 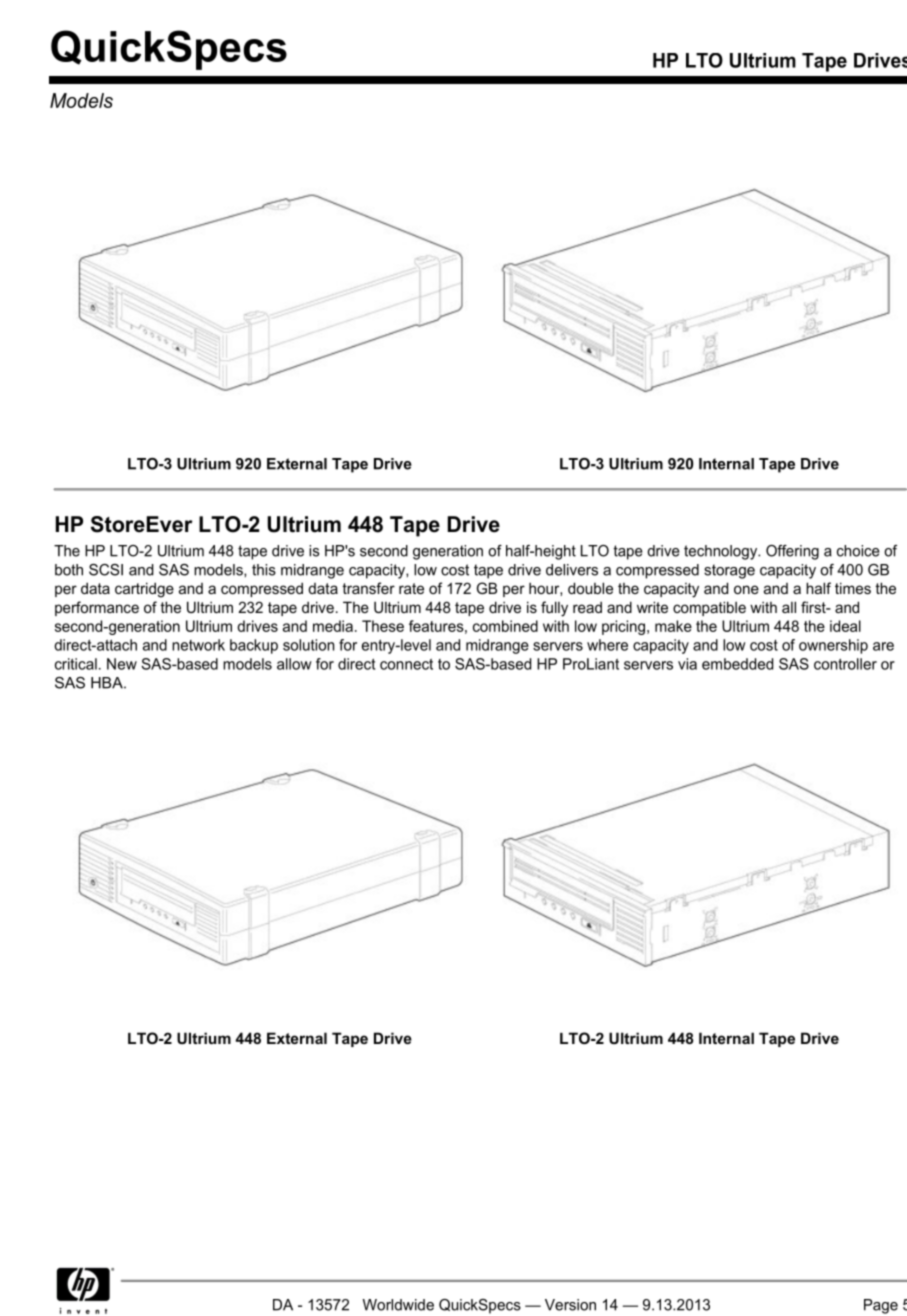 What do you see at coordinates (76, 664) in the screenshot?
I see `critical` at bounding box center [76, 664].
